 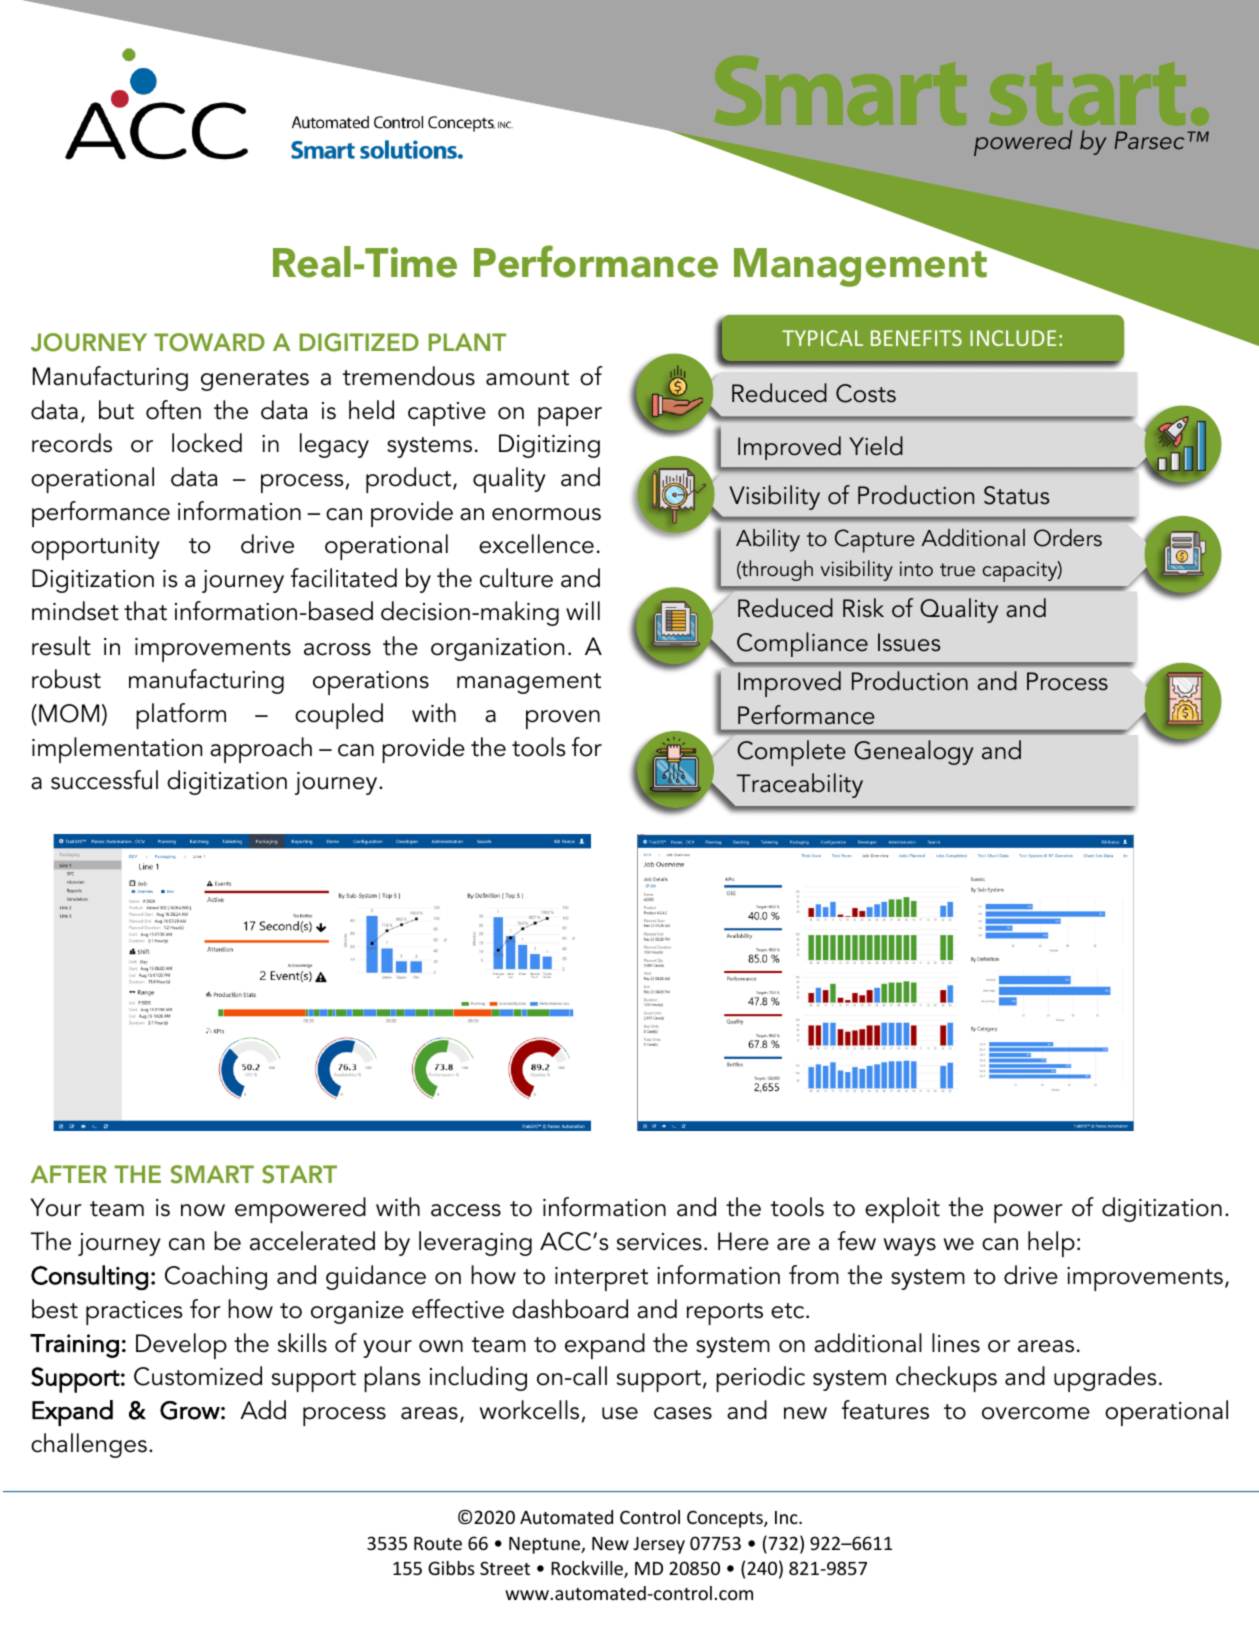 What do you see at coordinates (145, 611) in the screenshot?
I see `that` at bounding box center [145, 611].
